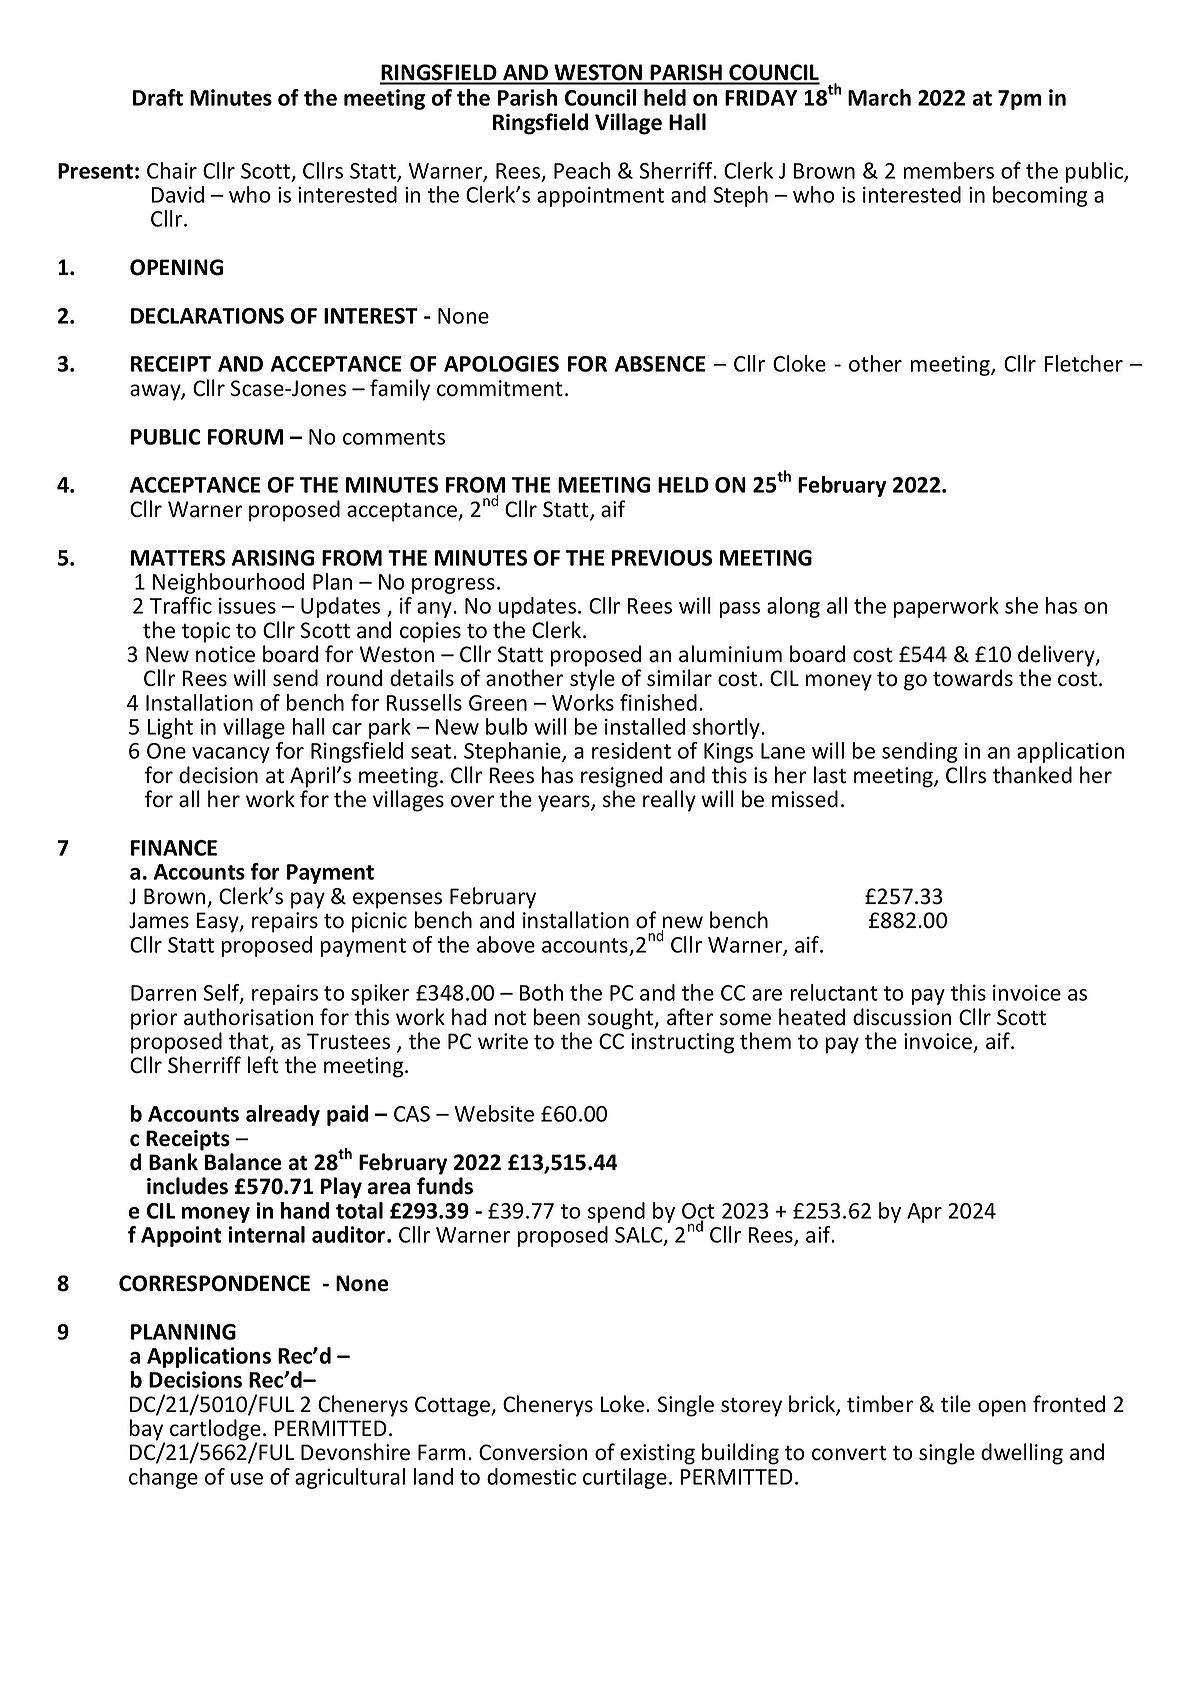 The width and height of the screenshot is (1199, 1697). Describe the element at coordinates (172, 170) in the screenshot. I see `Chair` at that location.
